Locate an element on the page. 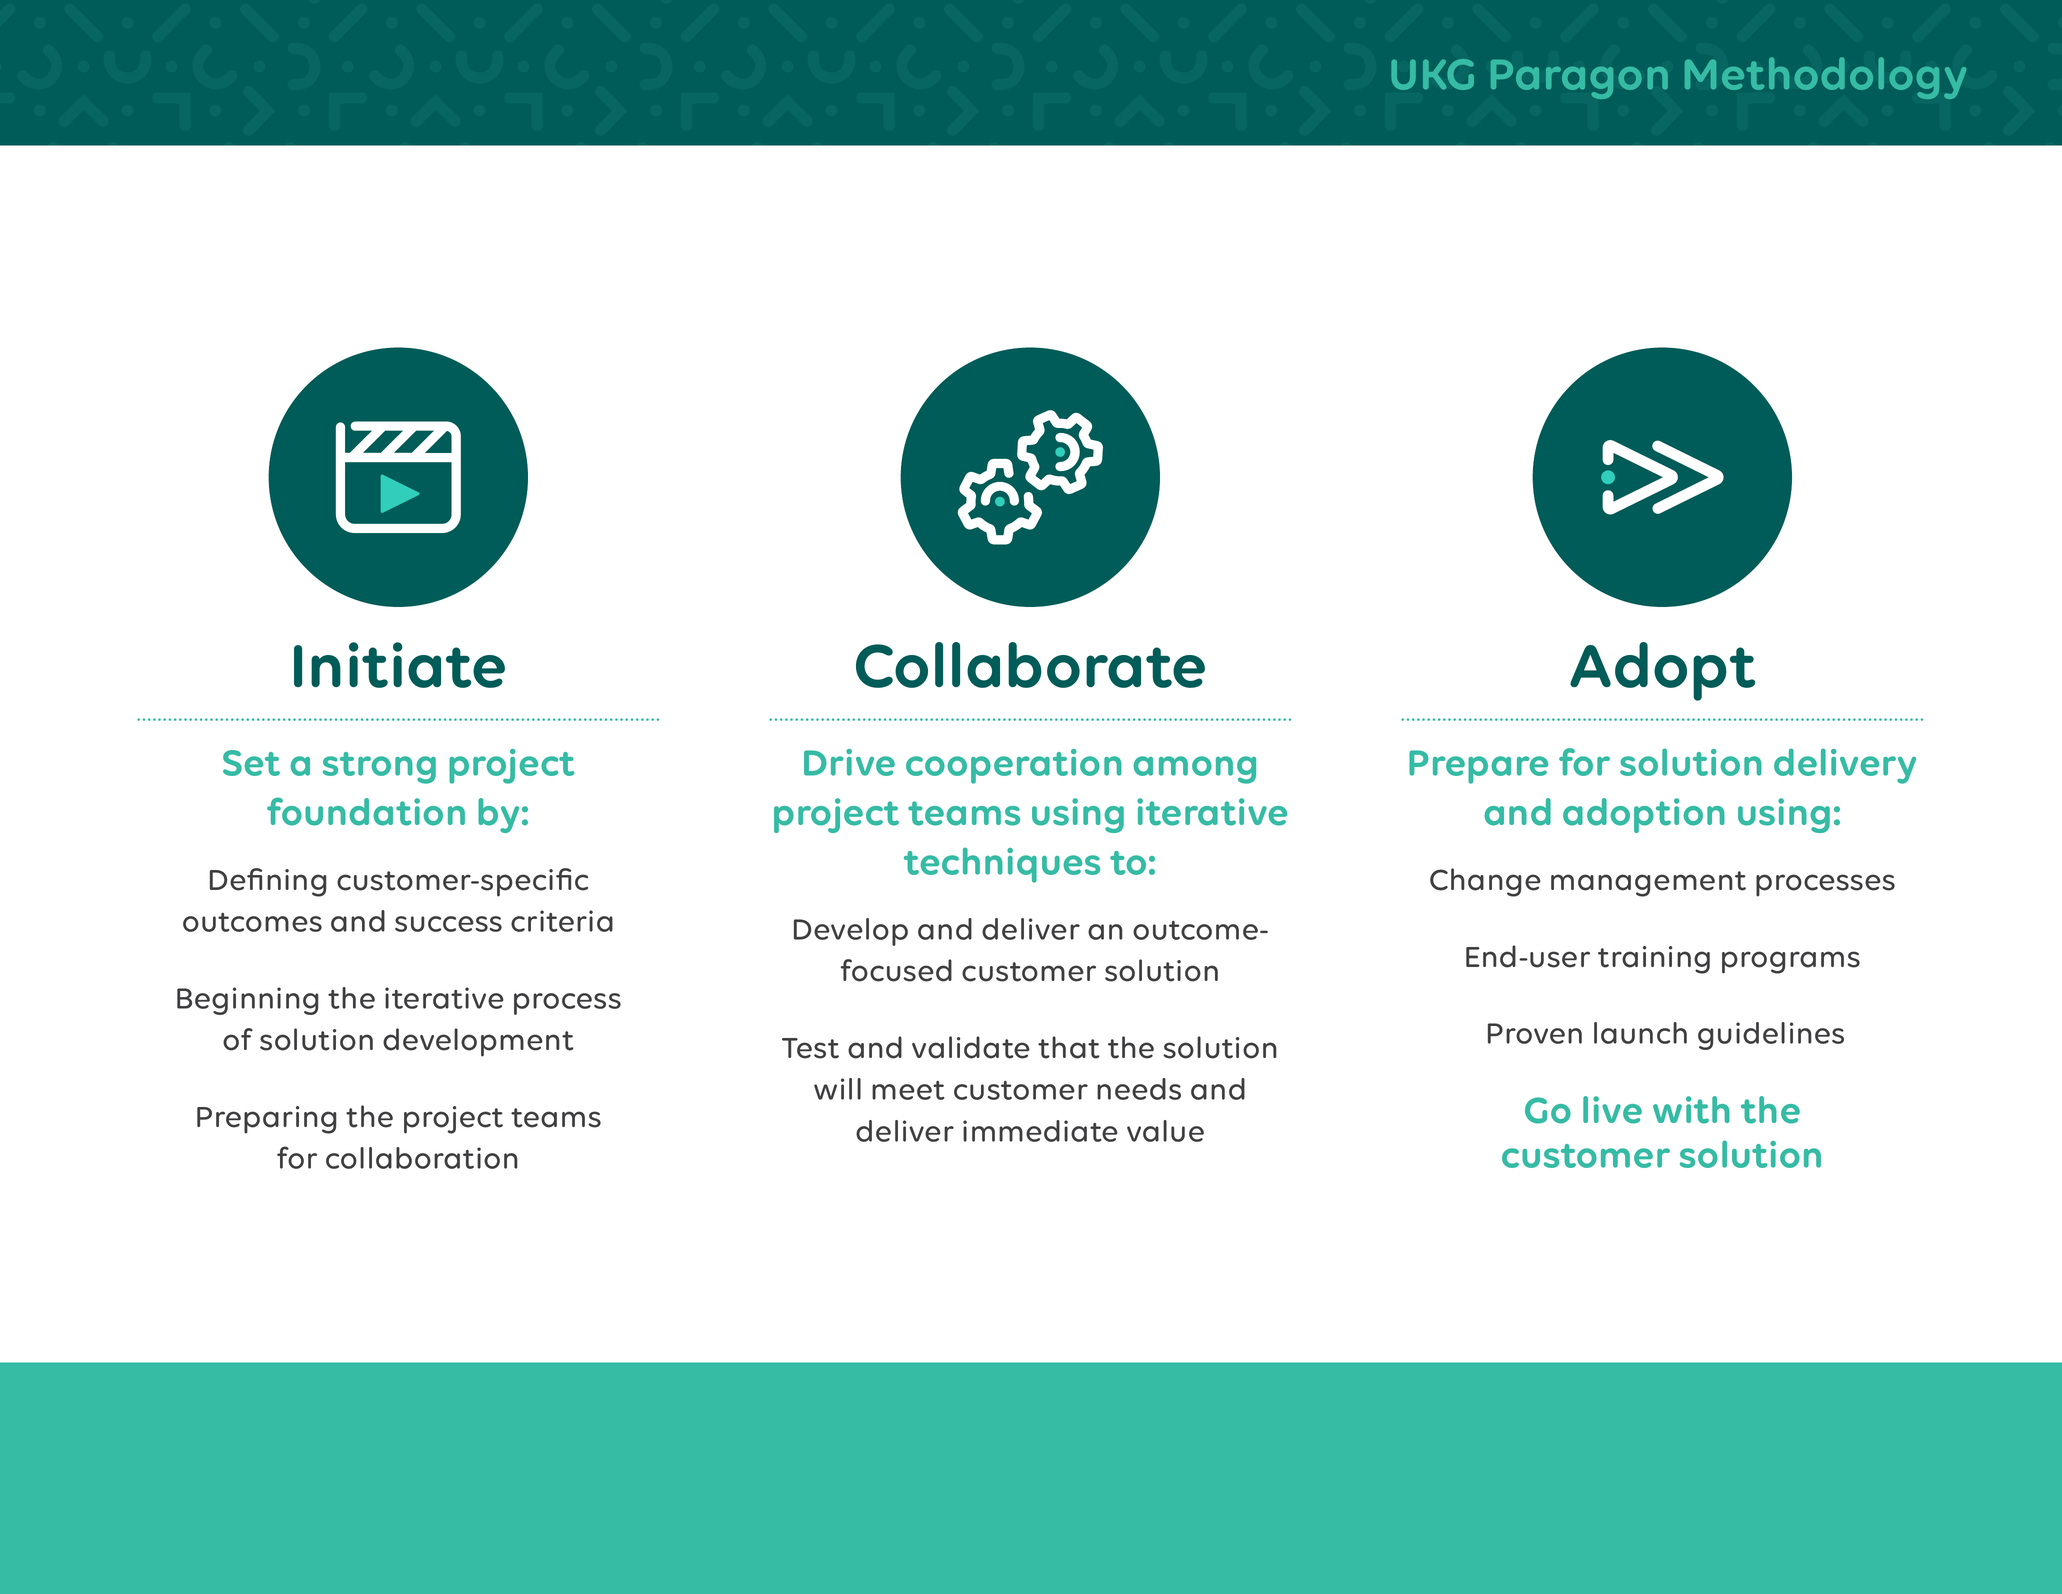  Paragon is located at coordinates (1579, 79).
